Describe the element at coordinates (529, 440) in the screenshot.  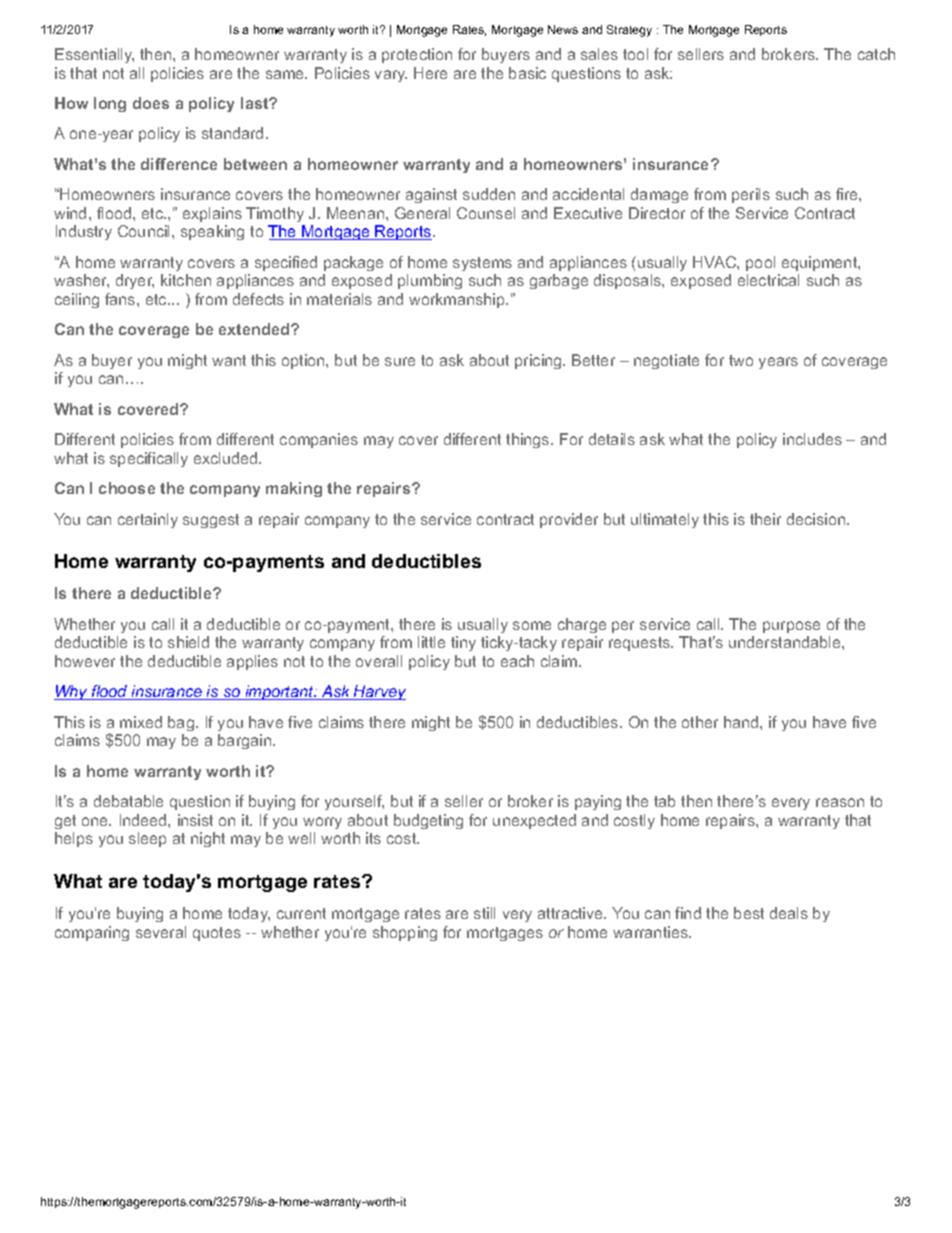
I see `things` at that location.
